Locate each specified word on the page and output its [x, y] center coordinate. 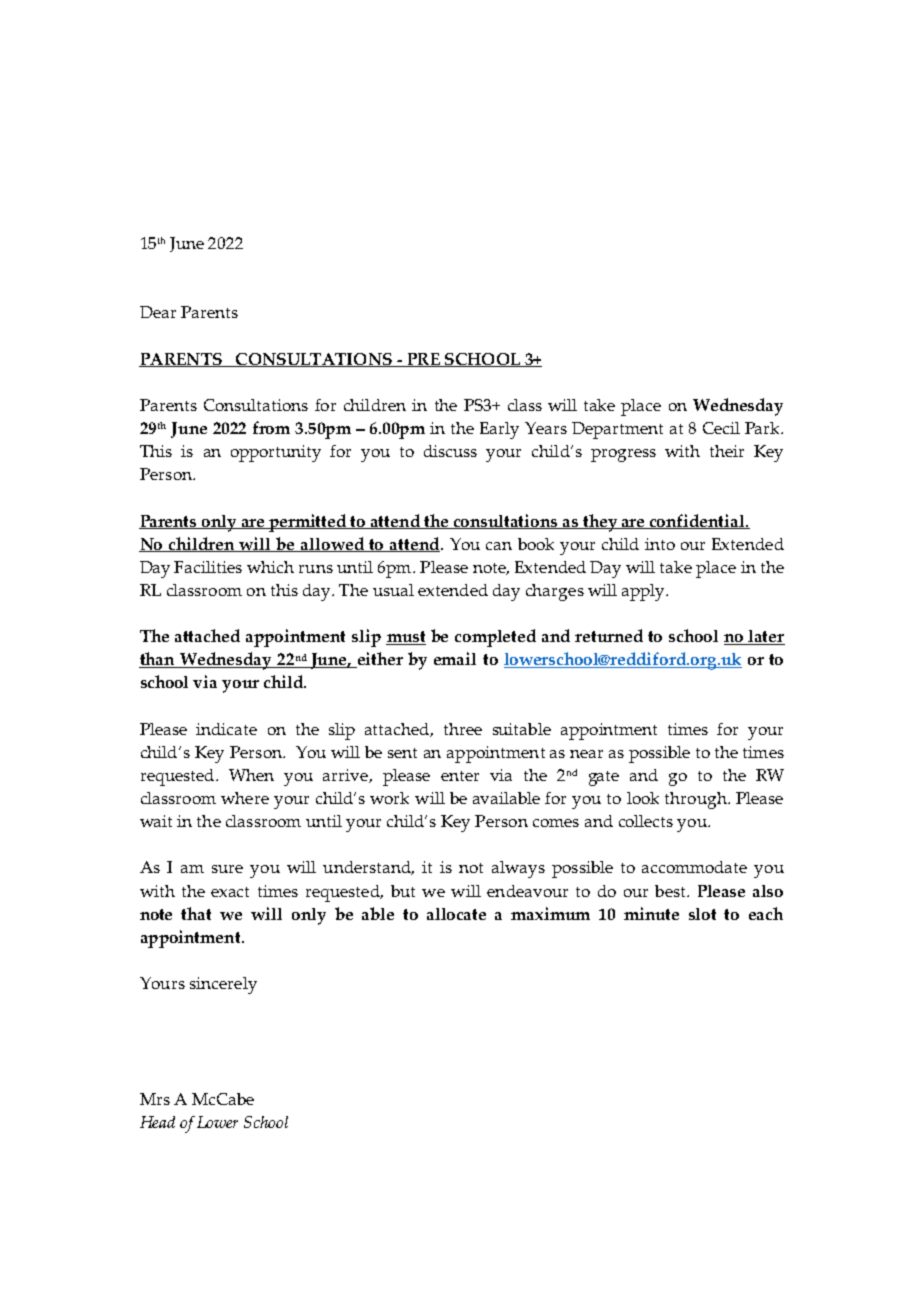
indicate [226, 729]
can [499, 546]
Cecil [721, 428]
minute [651, 913]
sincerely [223, 985]
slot [702, 914]
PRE [423, 360]
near [586, 754]
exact [230, 892]
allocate [456, 914]
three [463, 729]
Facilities [208, 567]
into [660, 544]
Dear [158, 312]
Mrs [155, 1099]
